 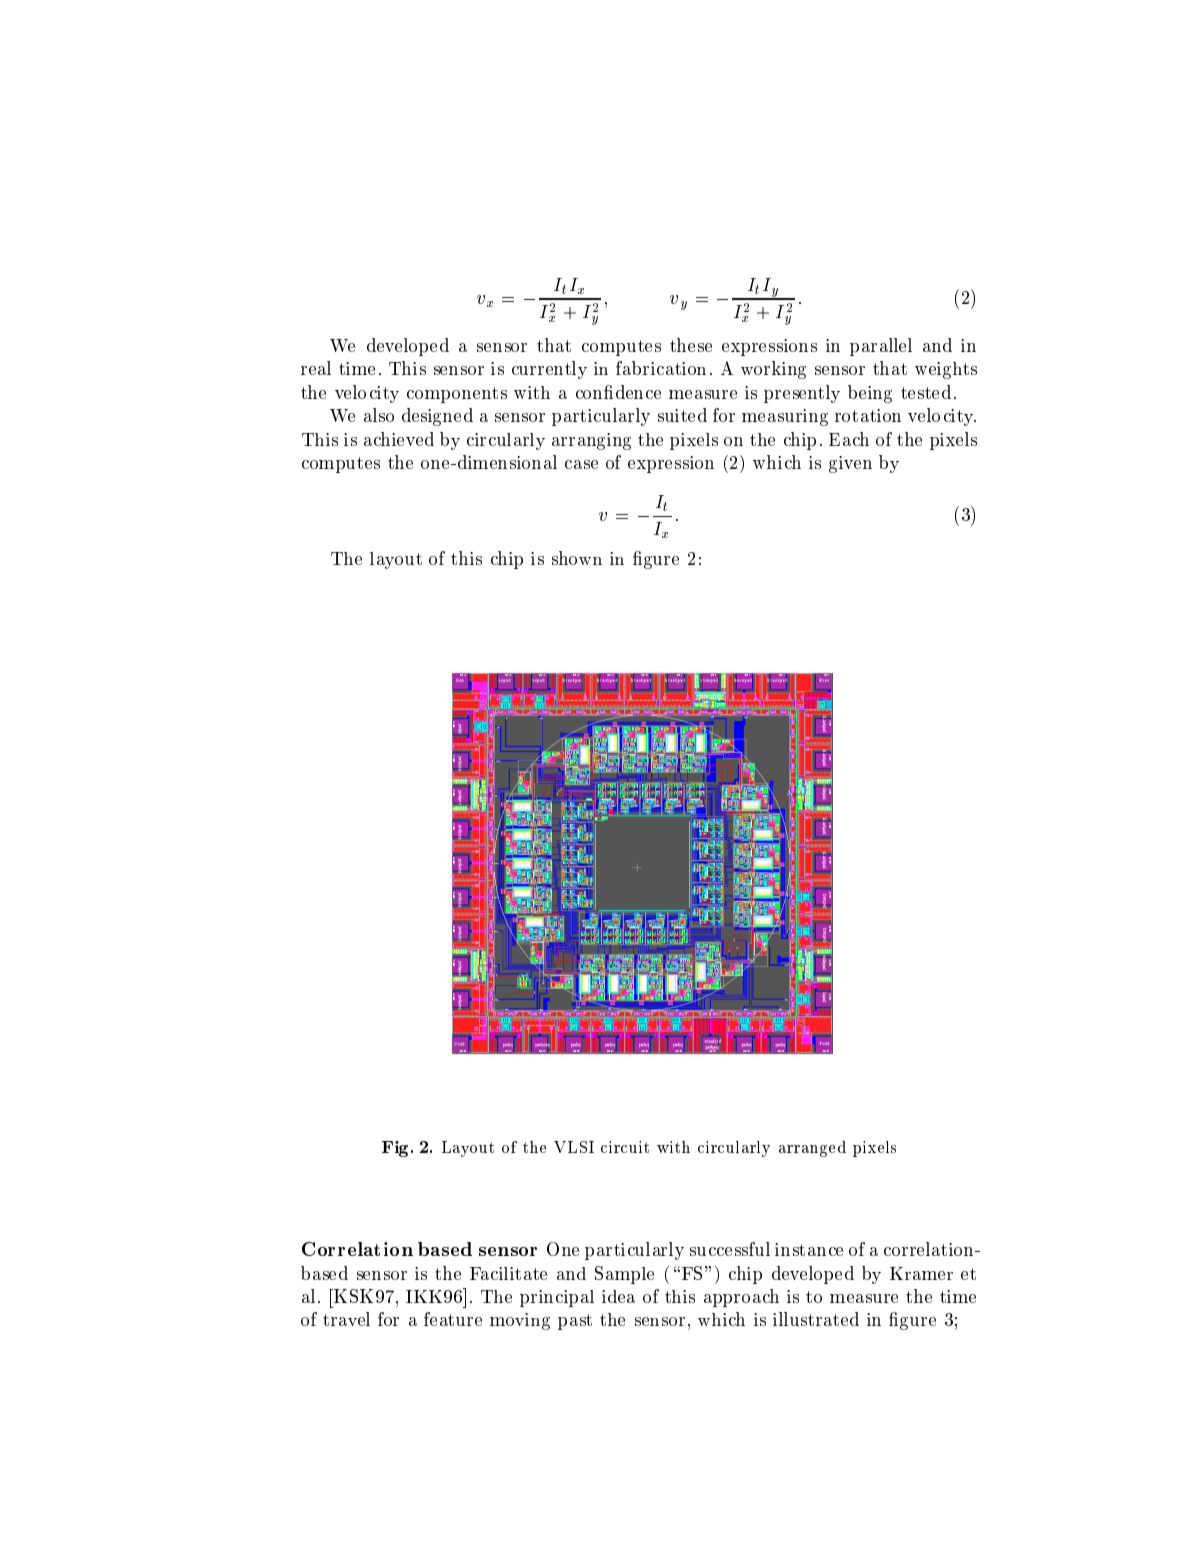 I want to click on arranged, so click(x=812, y=1149).
